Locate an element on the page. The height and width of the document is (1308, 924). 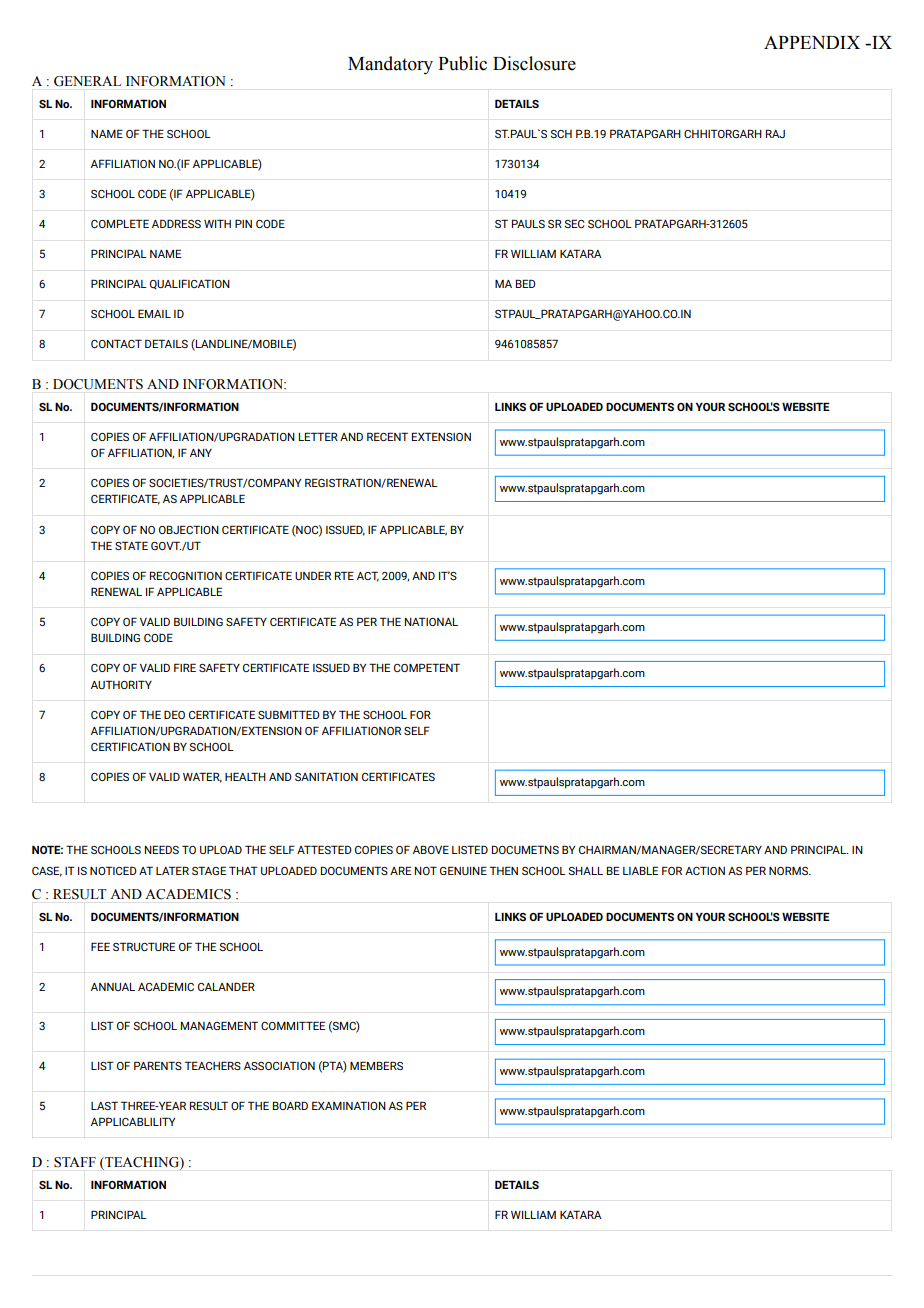
RECENT is located at coordinates (387, 436).
